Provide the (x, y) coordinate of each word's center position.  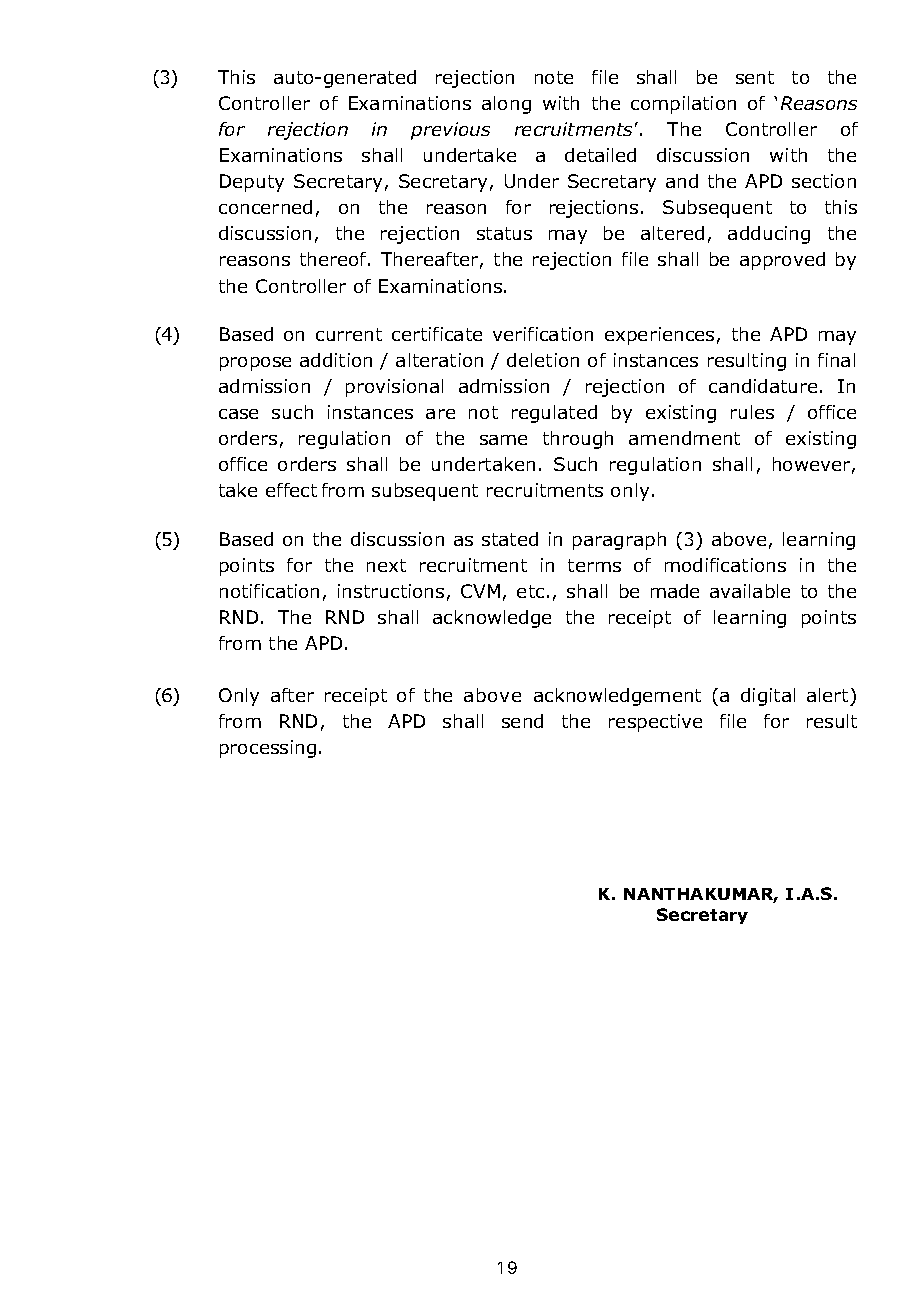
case (238, 414)
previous (450, 131)
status (504, 233)
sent (755, 77)
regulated (554, 414)
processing (268, 749)
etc (530, 591)
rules (752, 412)
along (506, 105)
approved (782, 261)
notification (269, 591)
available (750, 591)
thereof (334, 259)
